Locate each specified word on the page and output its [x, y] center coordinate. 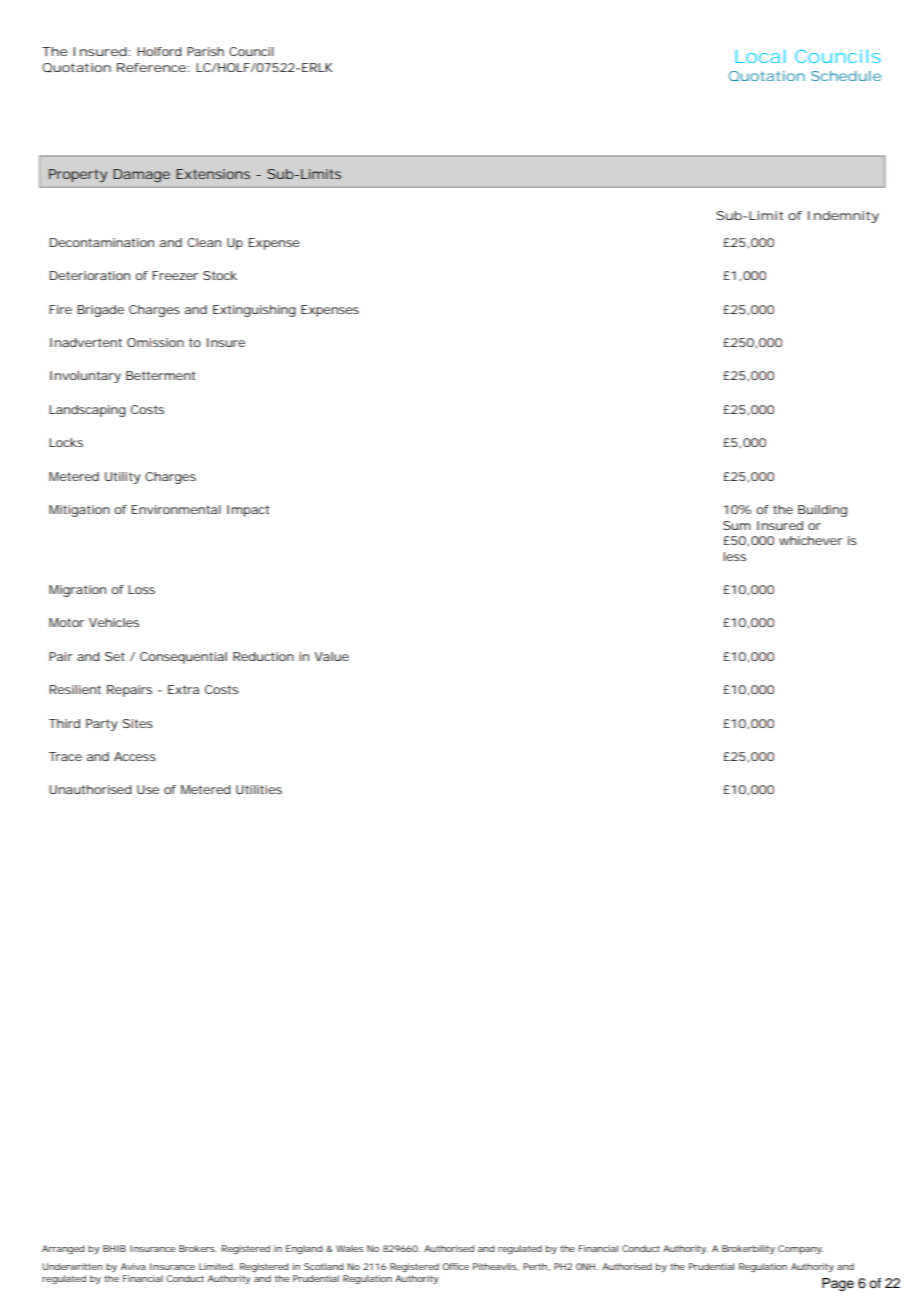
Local [761, 56]
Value [331, 656]
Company [800, 1249]
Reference [153, 67]
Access [135, 756]
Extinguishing [254, 311]
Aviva [133, 1266]
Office [455, 1266]
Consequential [183, 658]
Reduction [263, 656]
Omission [155, 342]
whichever [810, 540]
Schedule [846, 76]
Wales [349, 1248]
